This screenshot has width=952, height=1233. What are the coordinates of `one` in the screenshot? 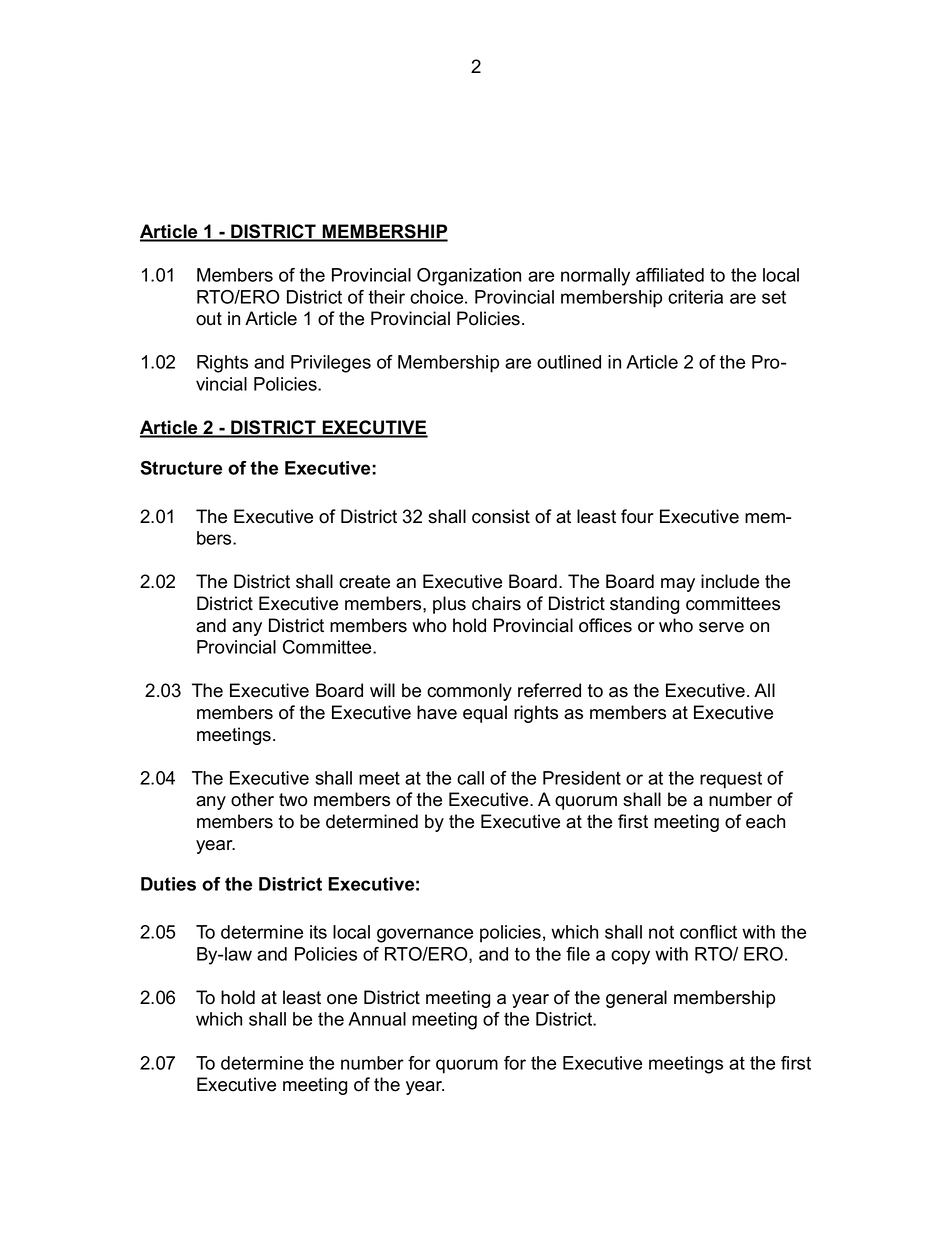 It's located at (342, 999).
